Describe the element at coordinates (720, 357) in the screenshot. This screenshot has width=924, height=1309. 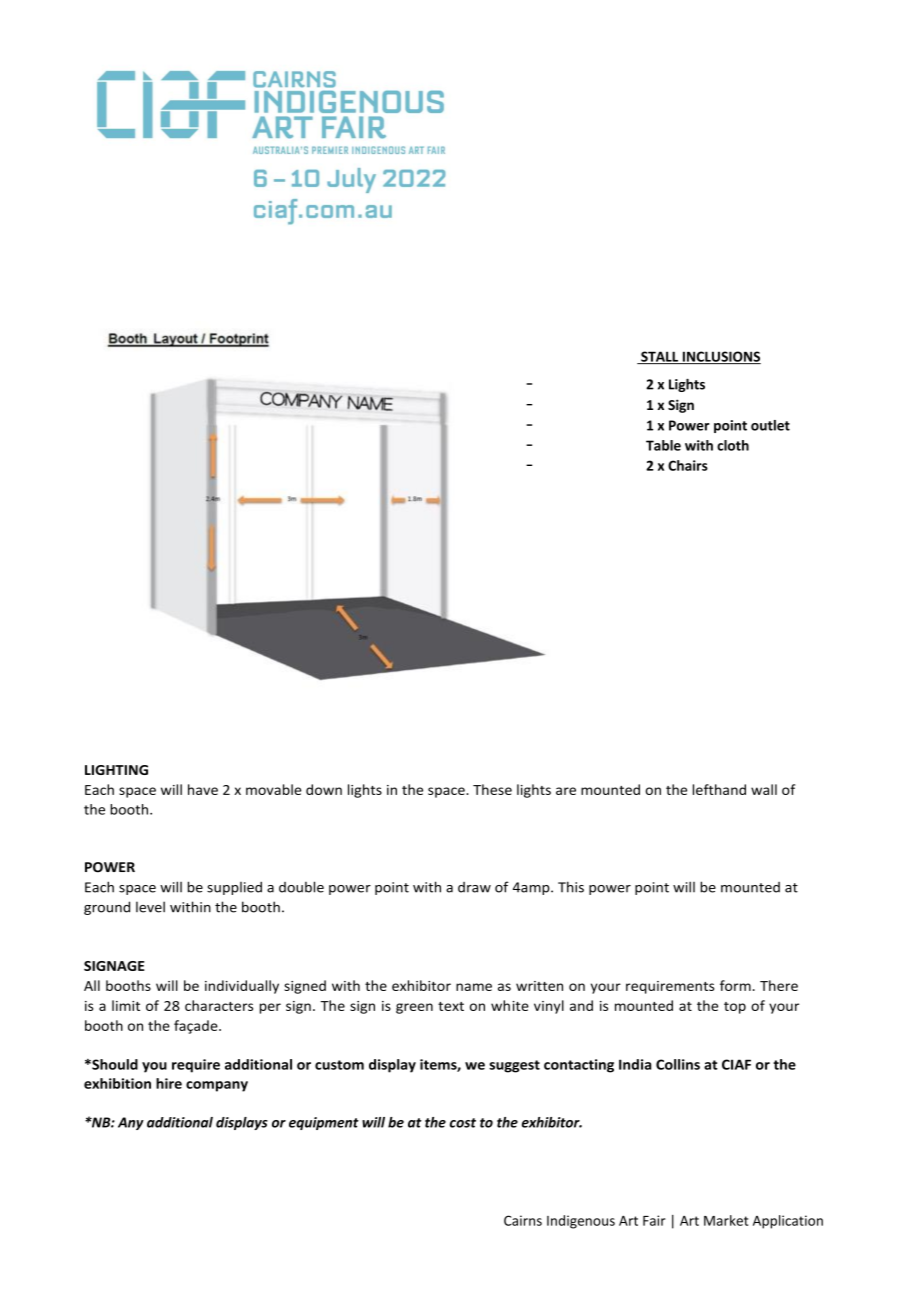
I see `INCLUSIONS` at that location.
